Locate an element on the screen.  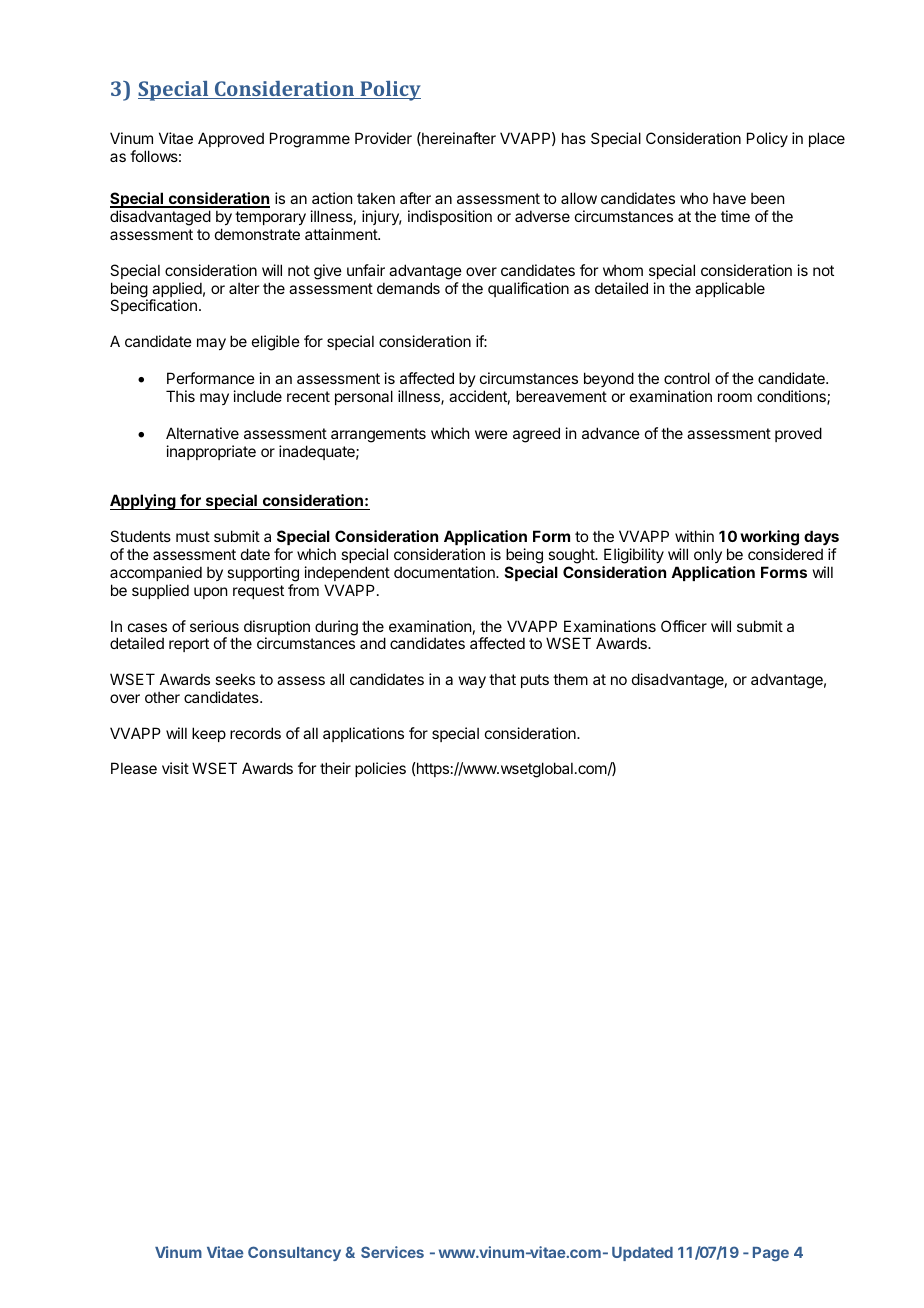
policies is located at coordinates (380, 769).
